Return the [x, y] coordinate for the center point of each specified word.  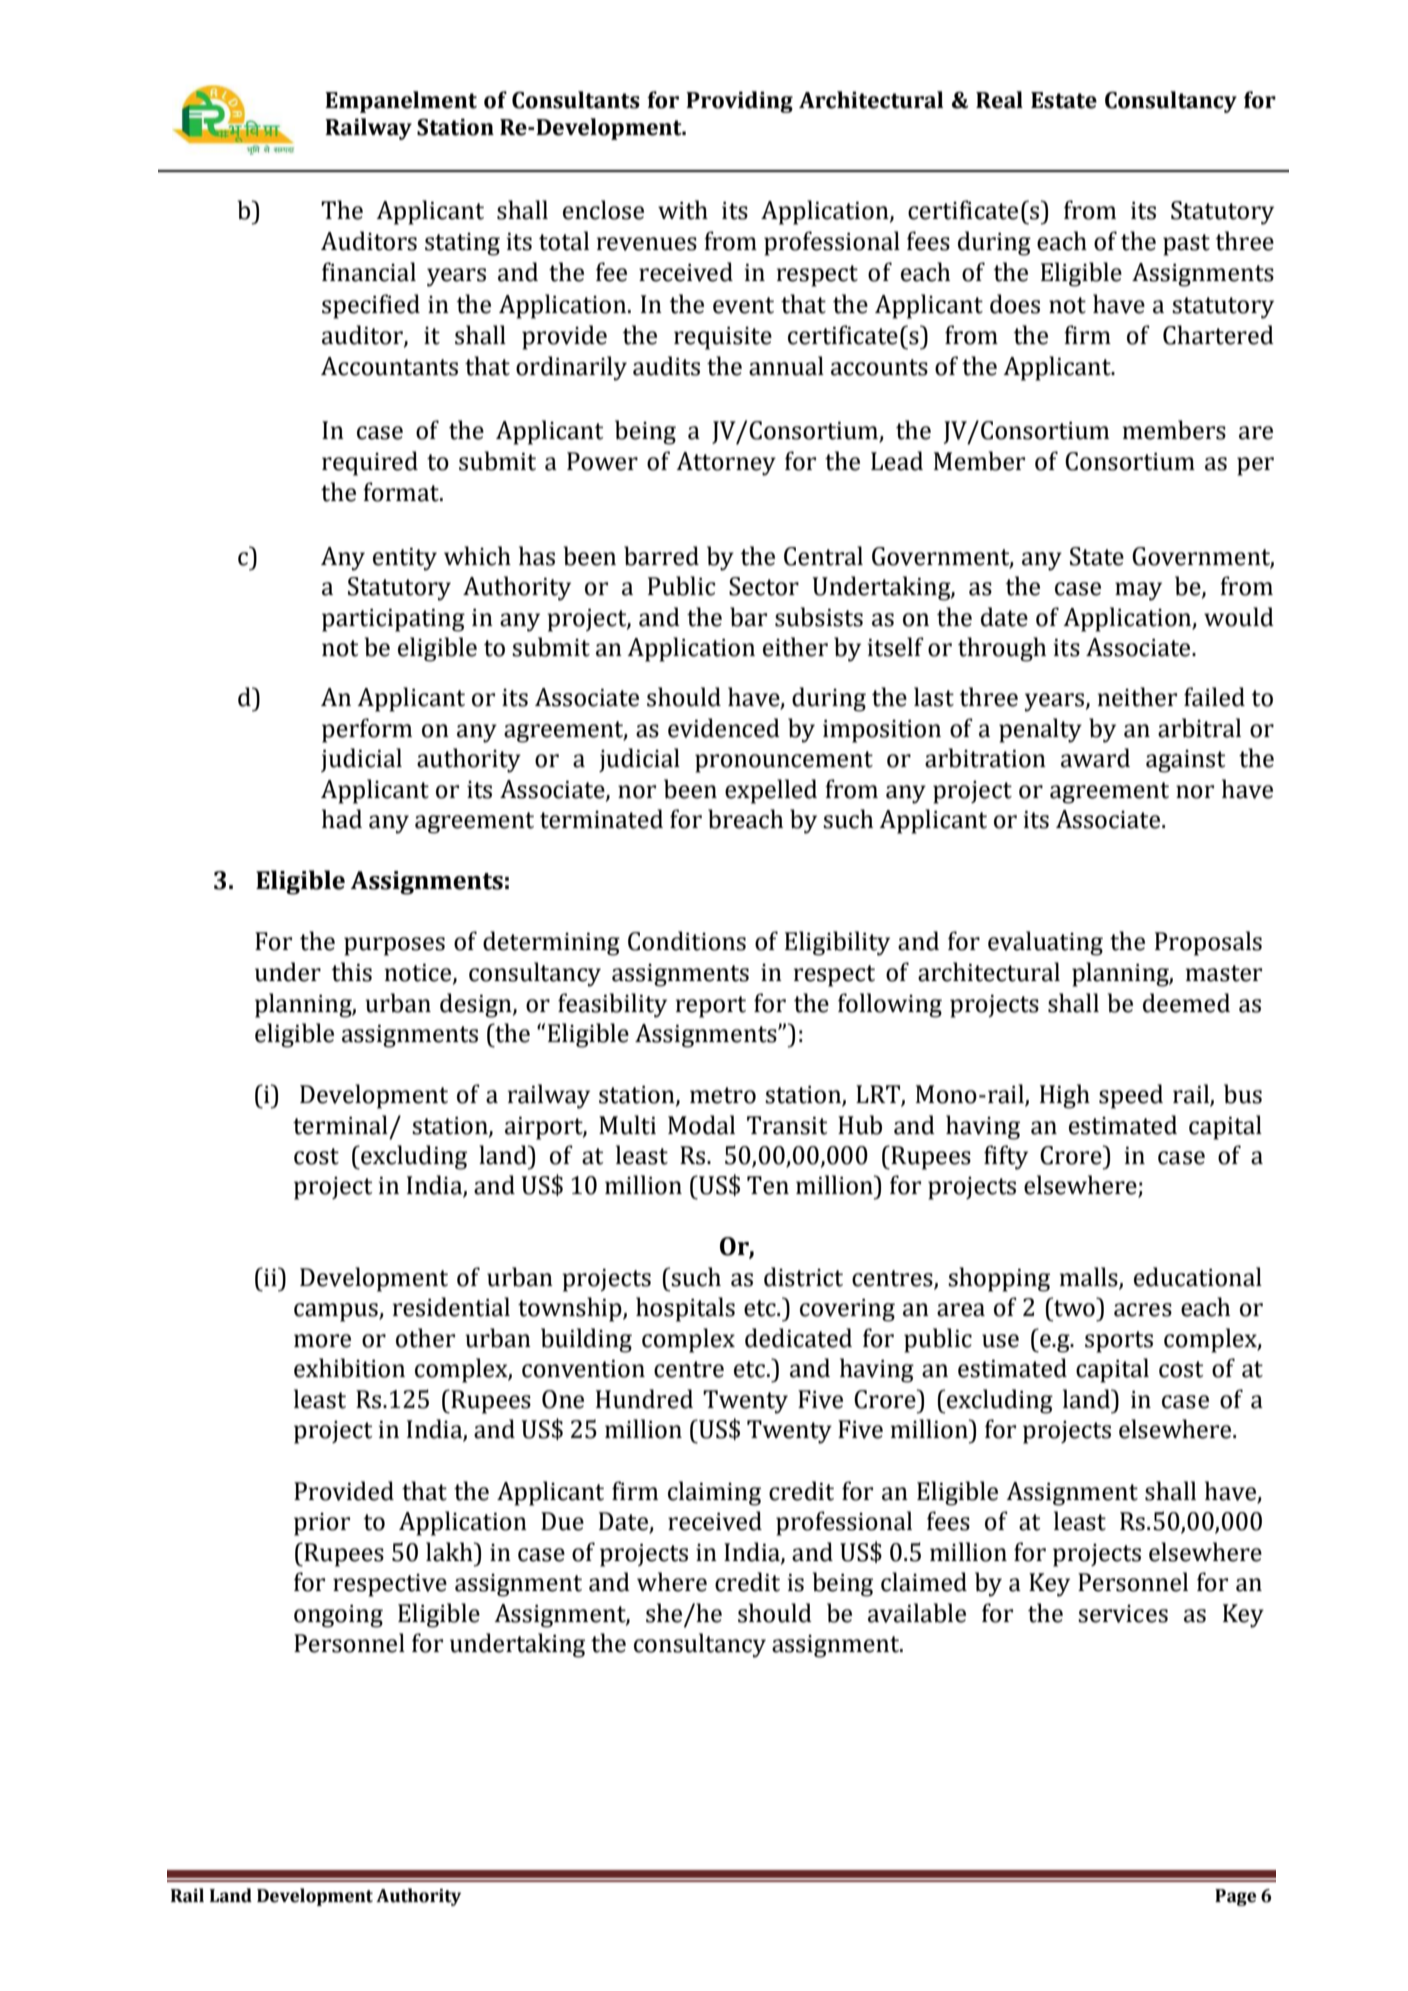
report [711, 1007]
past [1186, 245]
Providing [739, 102]
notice [419, 974]
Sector [764, 586]
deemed [1186, 1003]
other [425, 1338]
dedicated [798, 1338]
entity [405, 559]
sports [1119, 1342]
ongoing [338, 1616]
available [917, 1613]
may [1138, 591]
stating [462, 244]
